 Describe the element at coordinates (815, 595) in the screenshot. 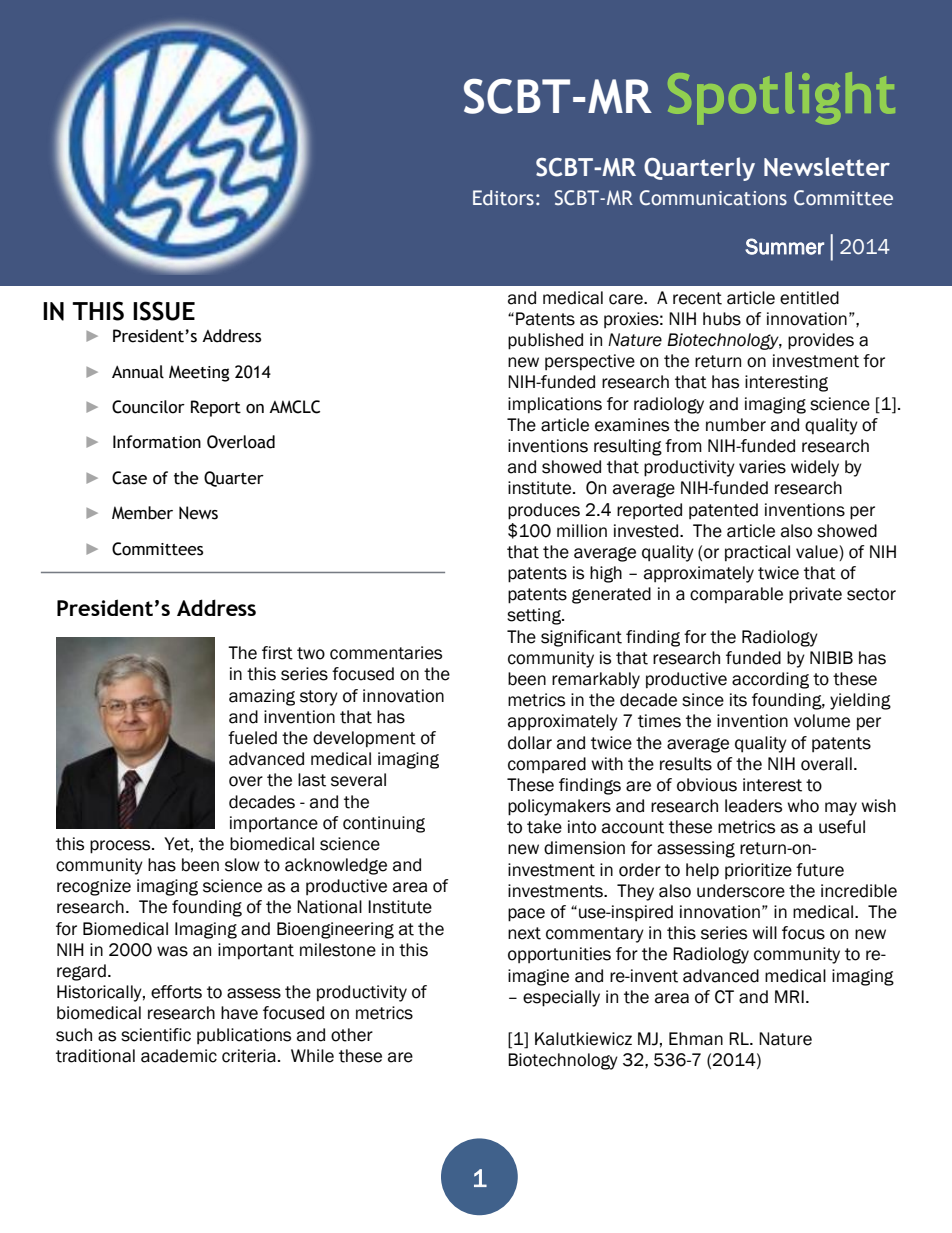

I see `private` at that location.
